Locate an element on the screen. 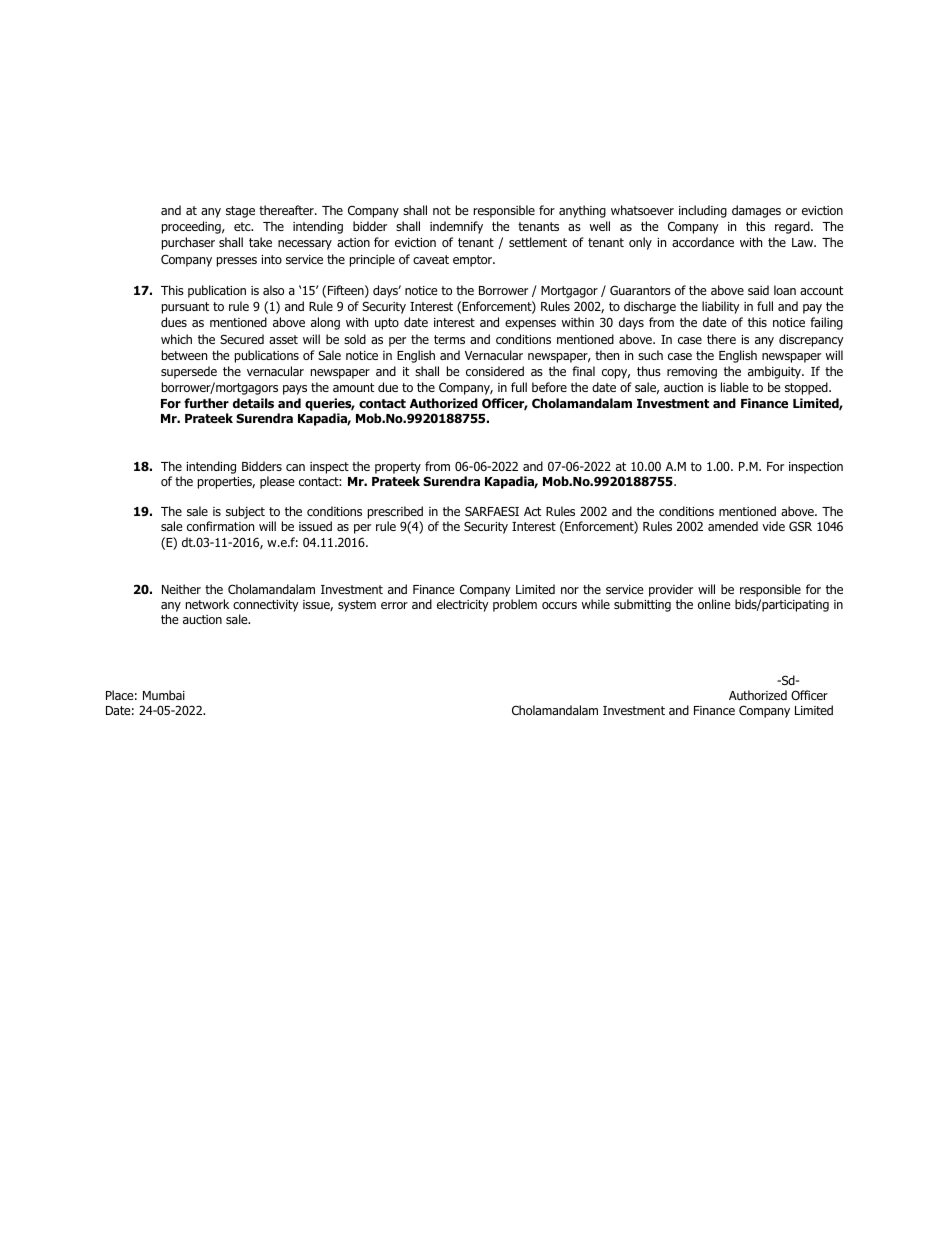  damages is located at coordinates (756, 211).
